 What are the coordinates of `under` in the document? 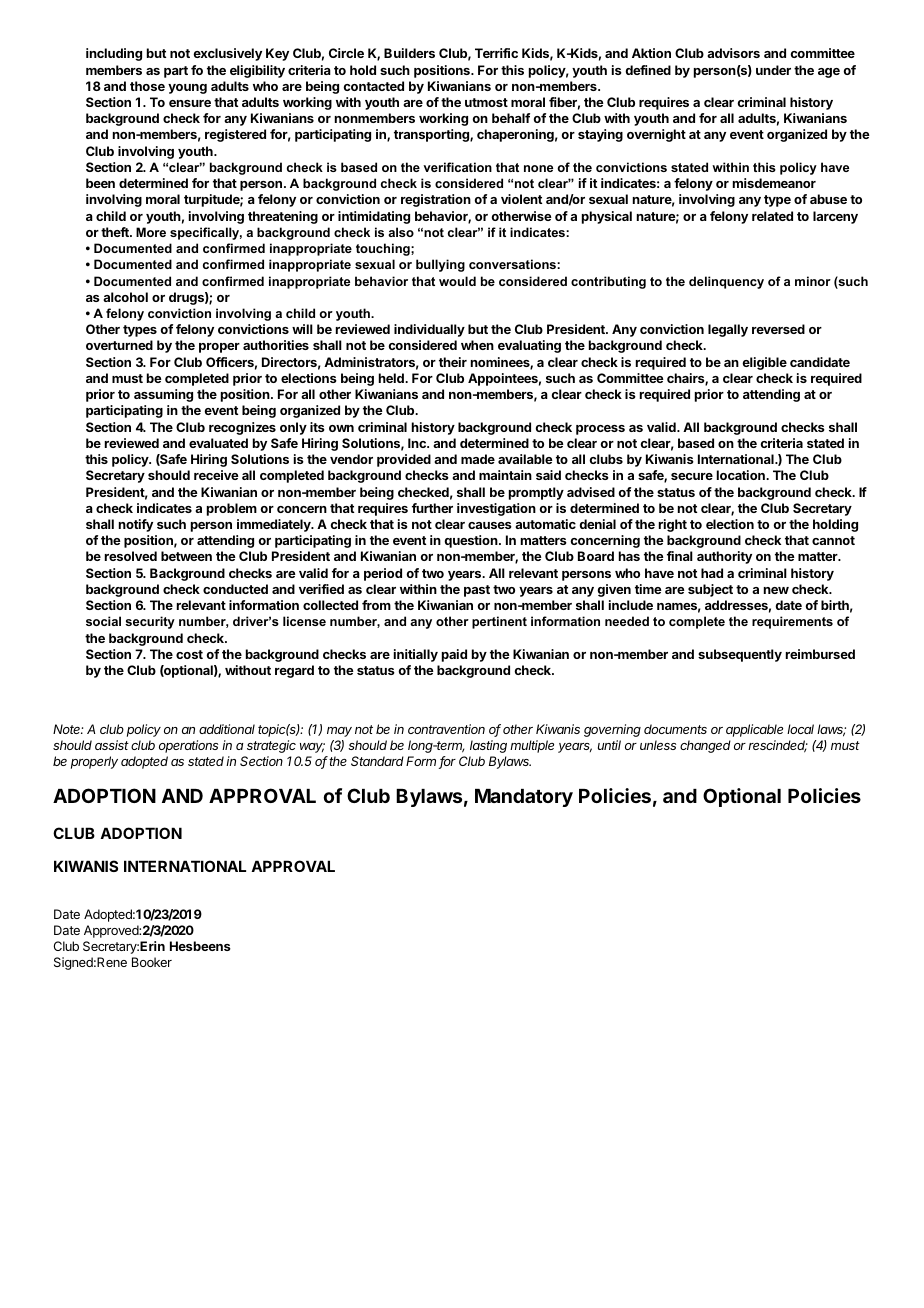 It's located at (773, 70).
